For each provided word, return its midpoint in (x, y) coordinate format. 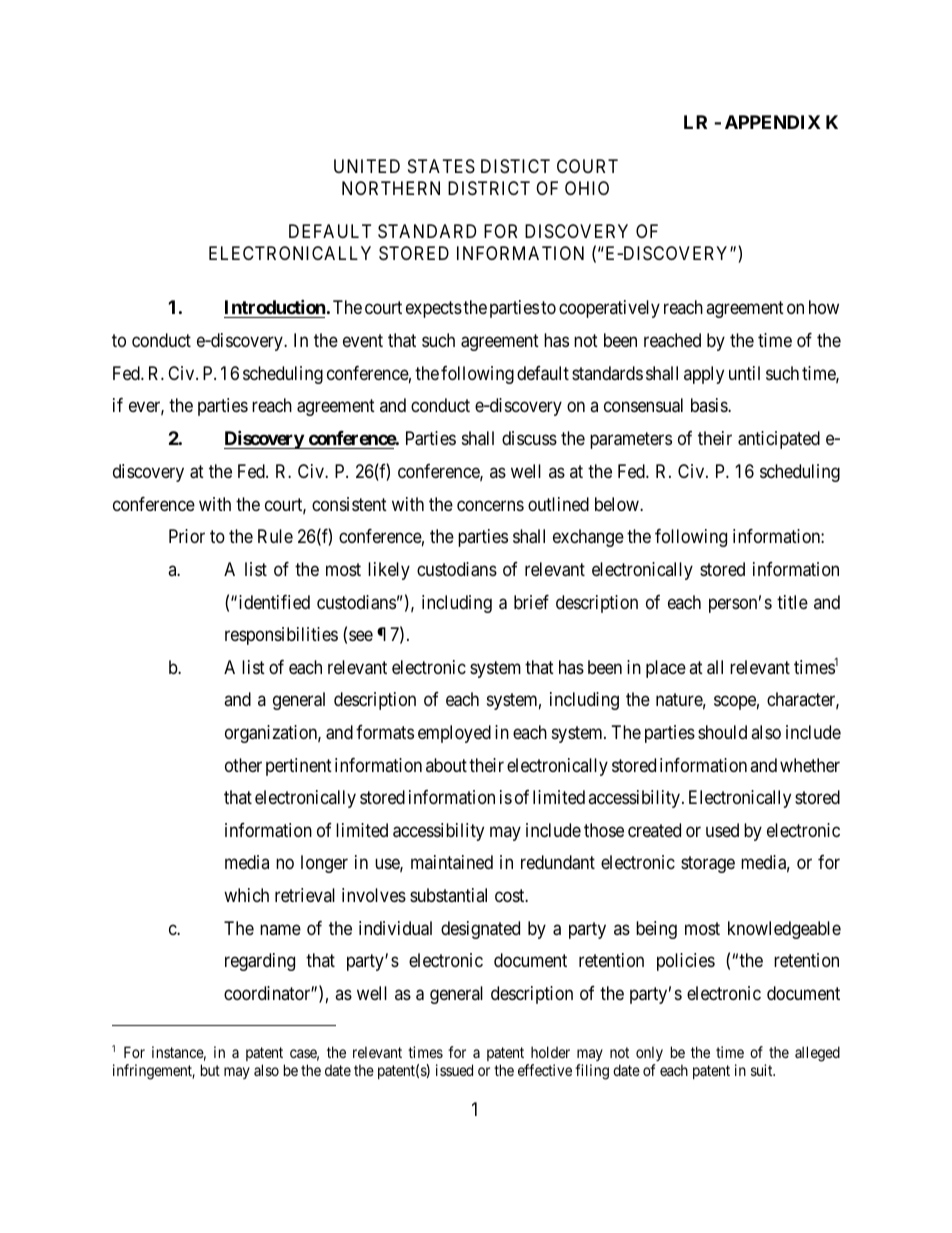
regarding (260, 962)
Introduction (275, 309)
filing (592, 1072)
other (243, 765)
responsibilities (281, 636)
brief (531, 602)
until (744, 373)
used (722, 830)
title (792, 602)
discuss (529, 438)
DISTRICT (489, 188)
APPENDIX (773, 122)
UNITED (367, 166)
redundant (558, 862)
